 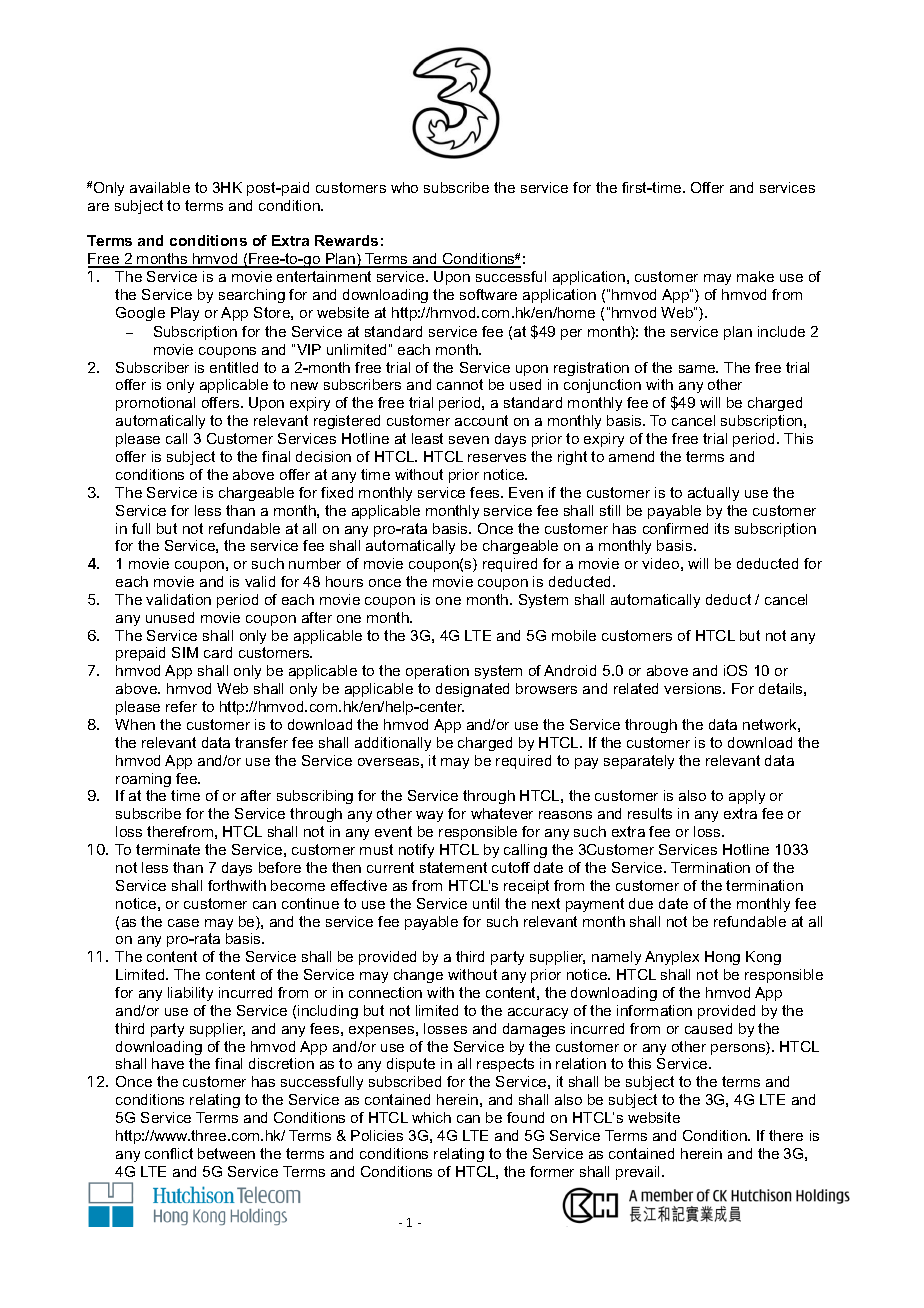 What do you see at coordinates (429, 816) in the screenshot?
I see `way` at bounding box center [429, 816].
